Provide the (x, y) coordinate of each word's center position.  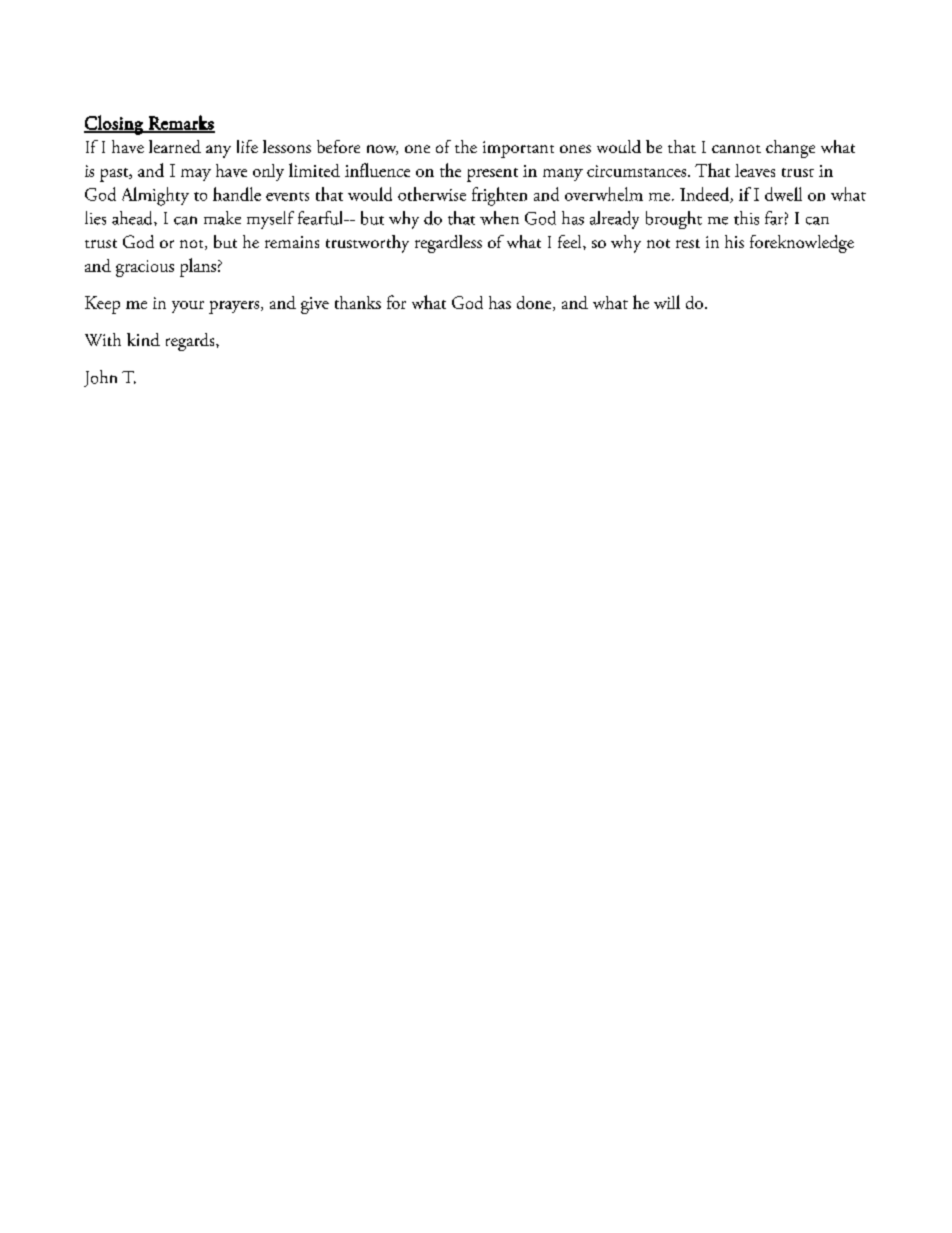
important (518, 149)
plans (198, 267)
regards (191, 342)
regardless (448, 244)
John (100, 378)
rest (688, 243)
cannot (736, 149)
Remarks (180, 123)
